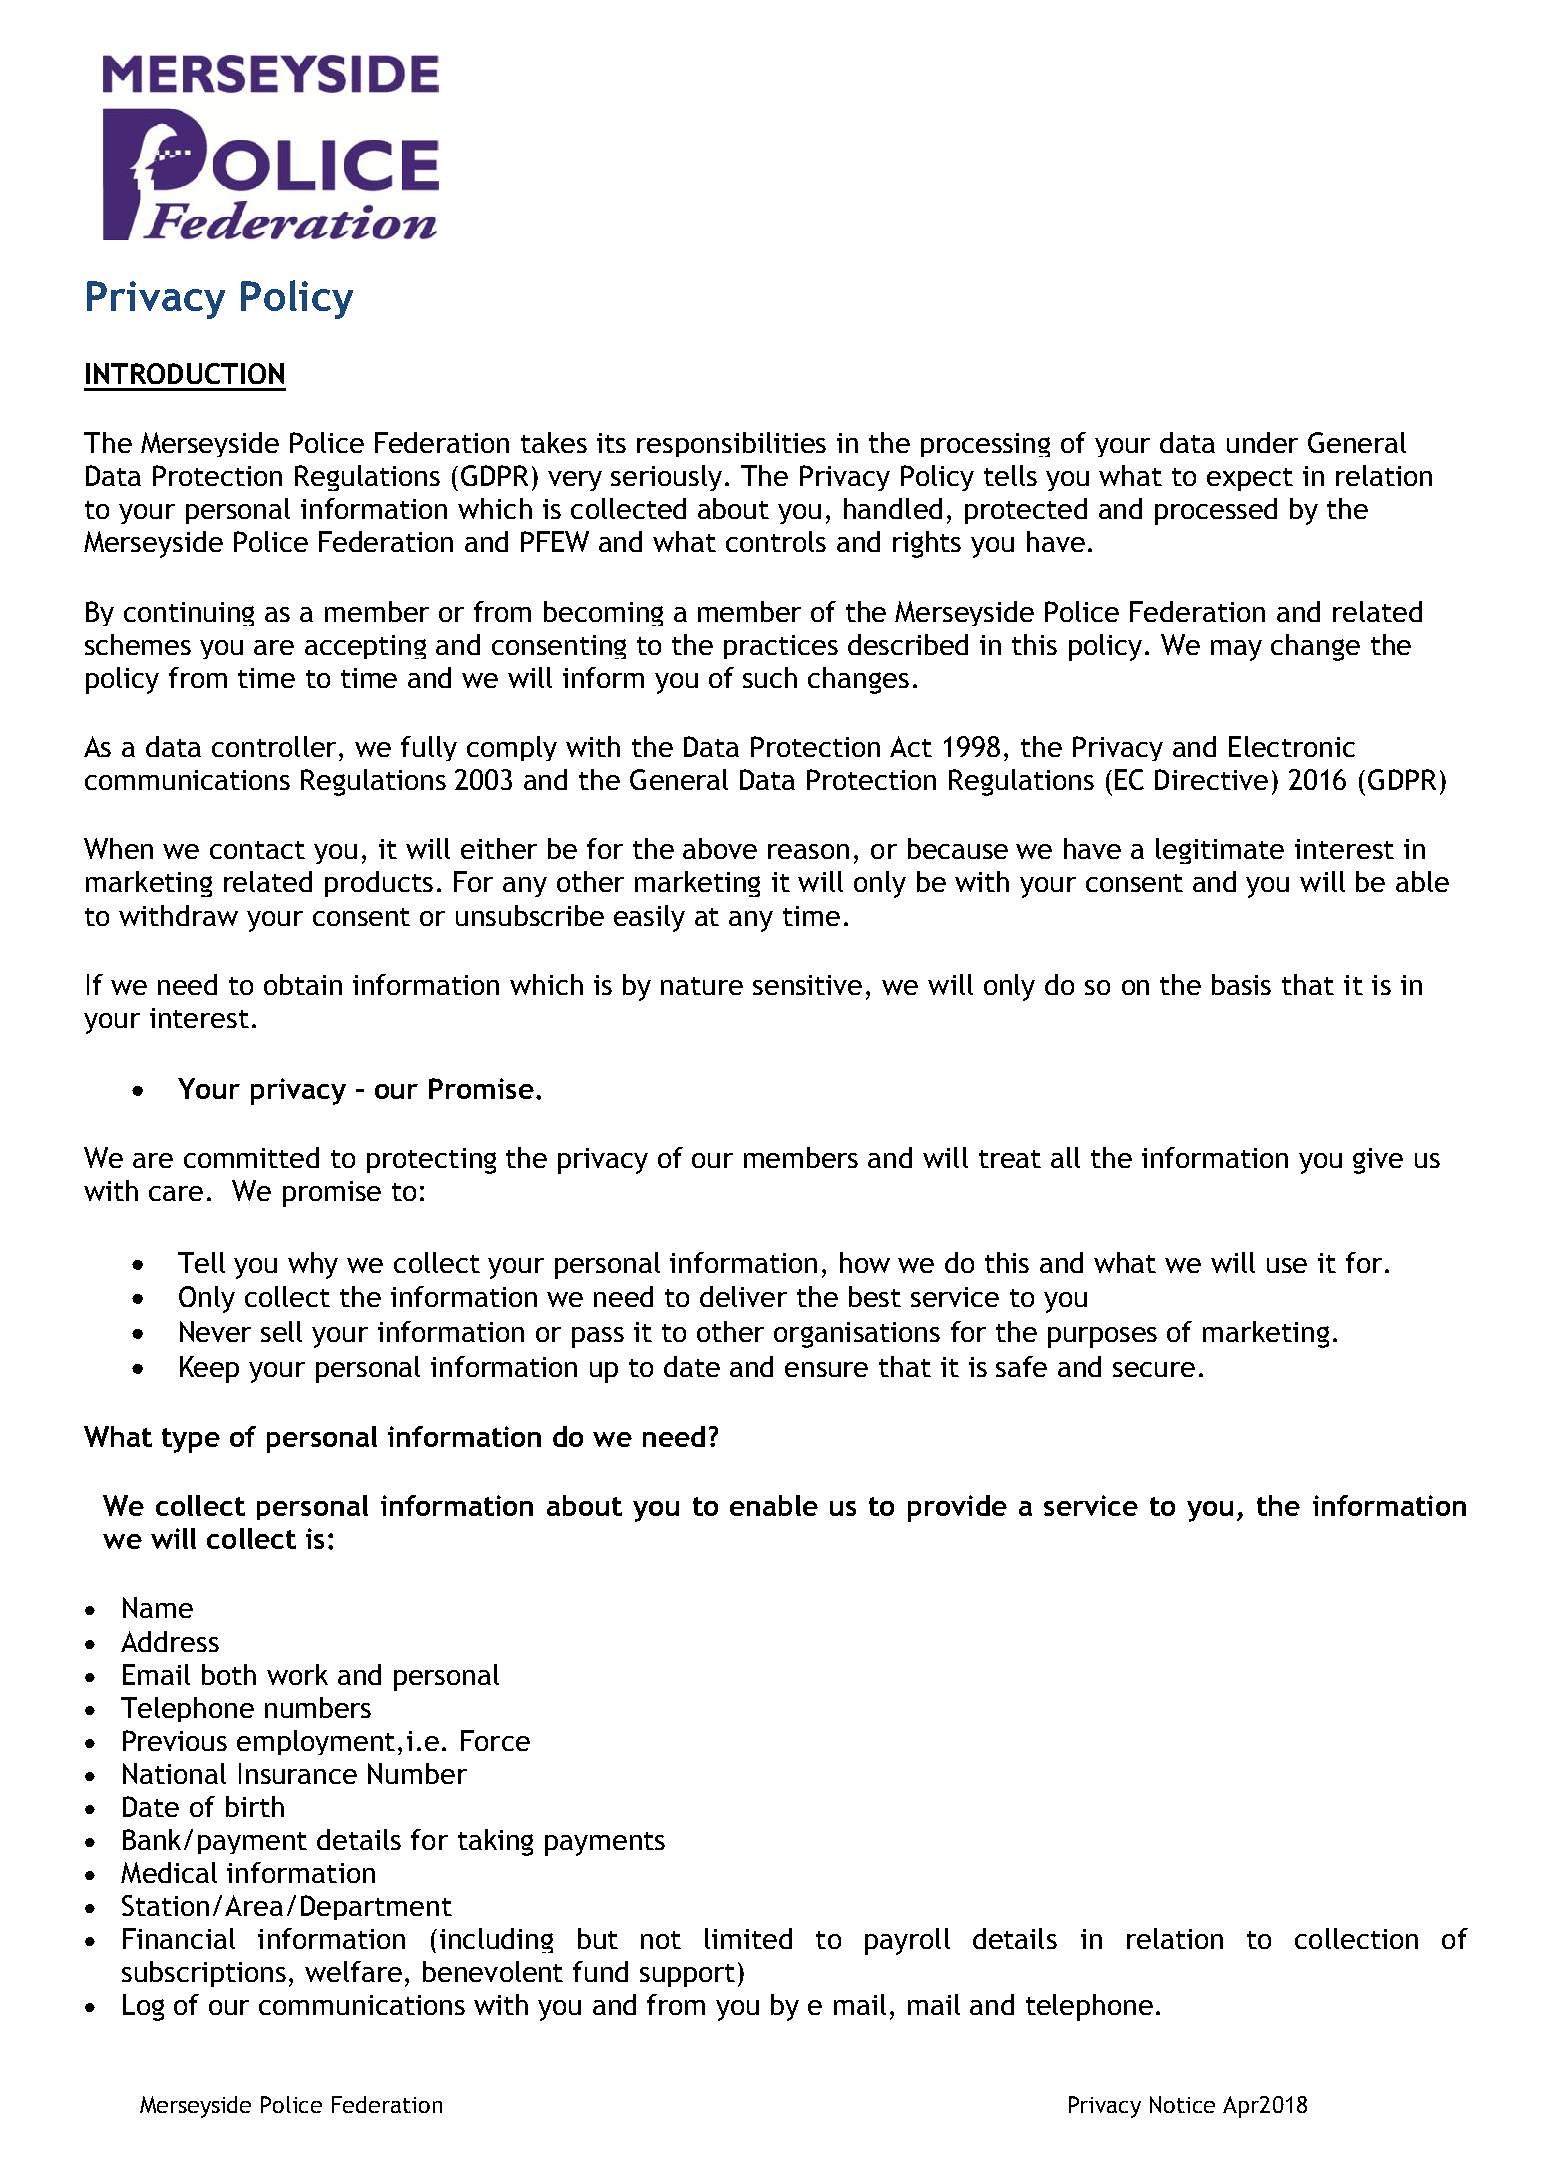  Describe the element at coordinates (1182, 2104) in the image. I see `Notice` at that location.
